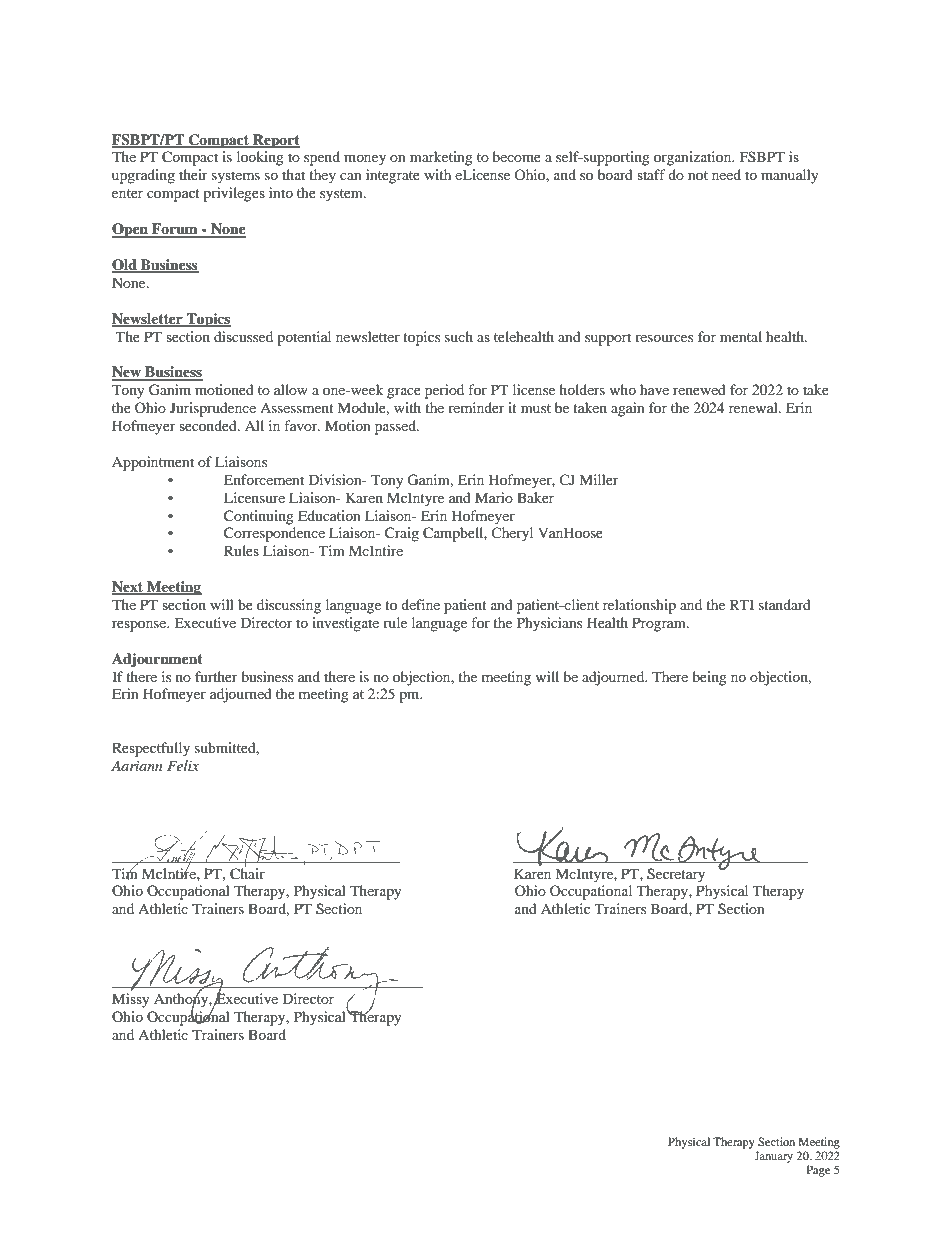  What do you see at coordinates (726, 174) in the document?
I see `need` at bounding box center [726, 174].
